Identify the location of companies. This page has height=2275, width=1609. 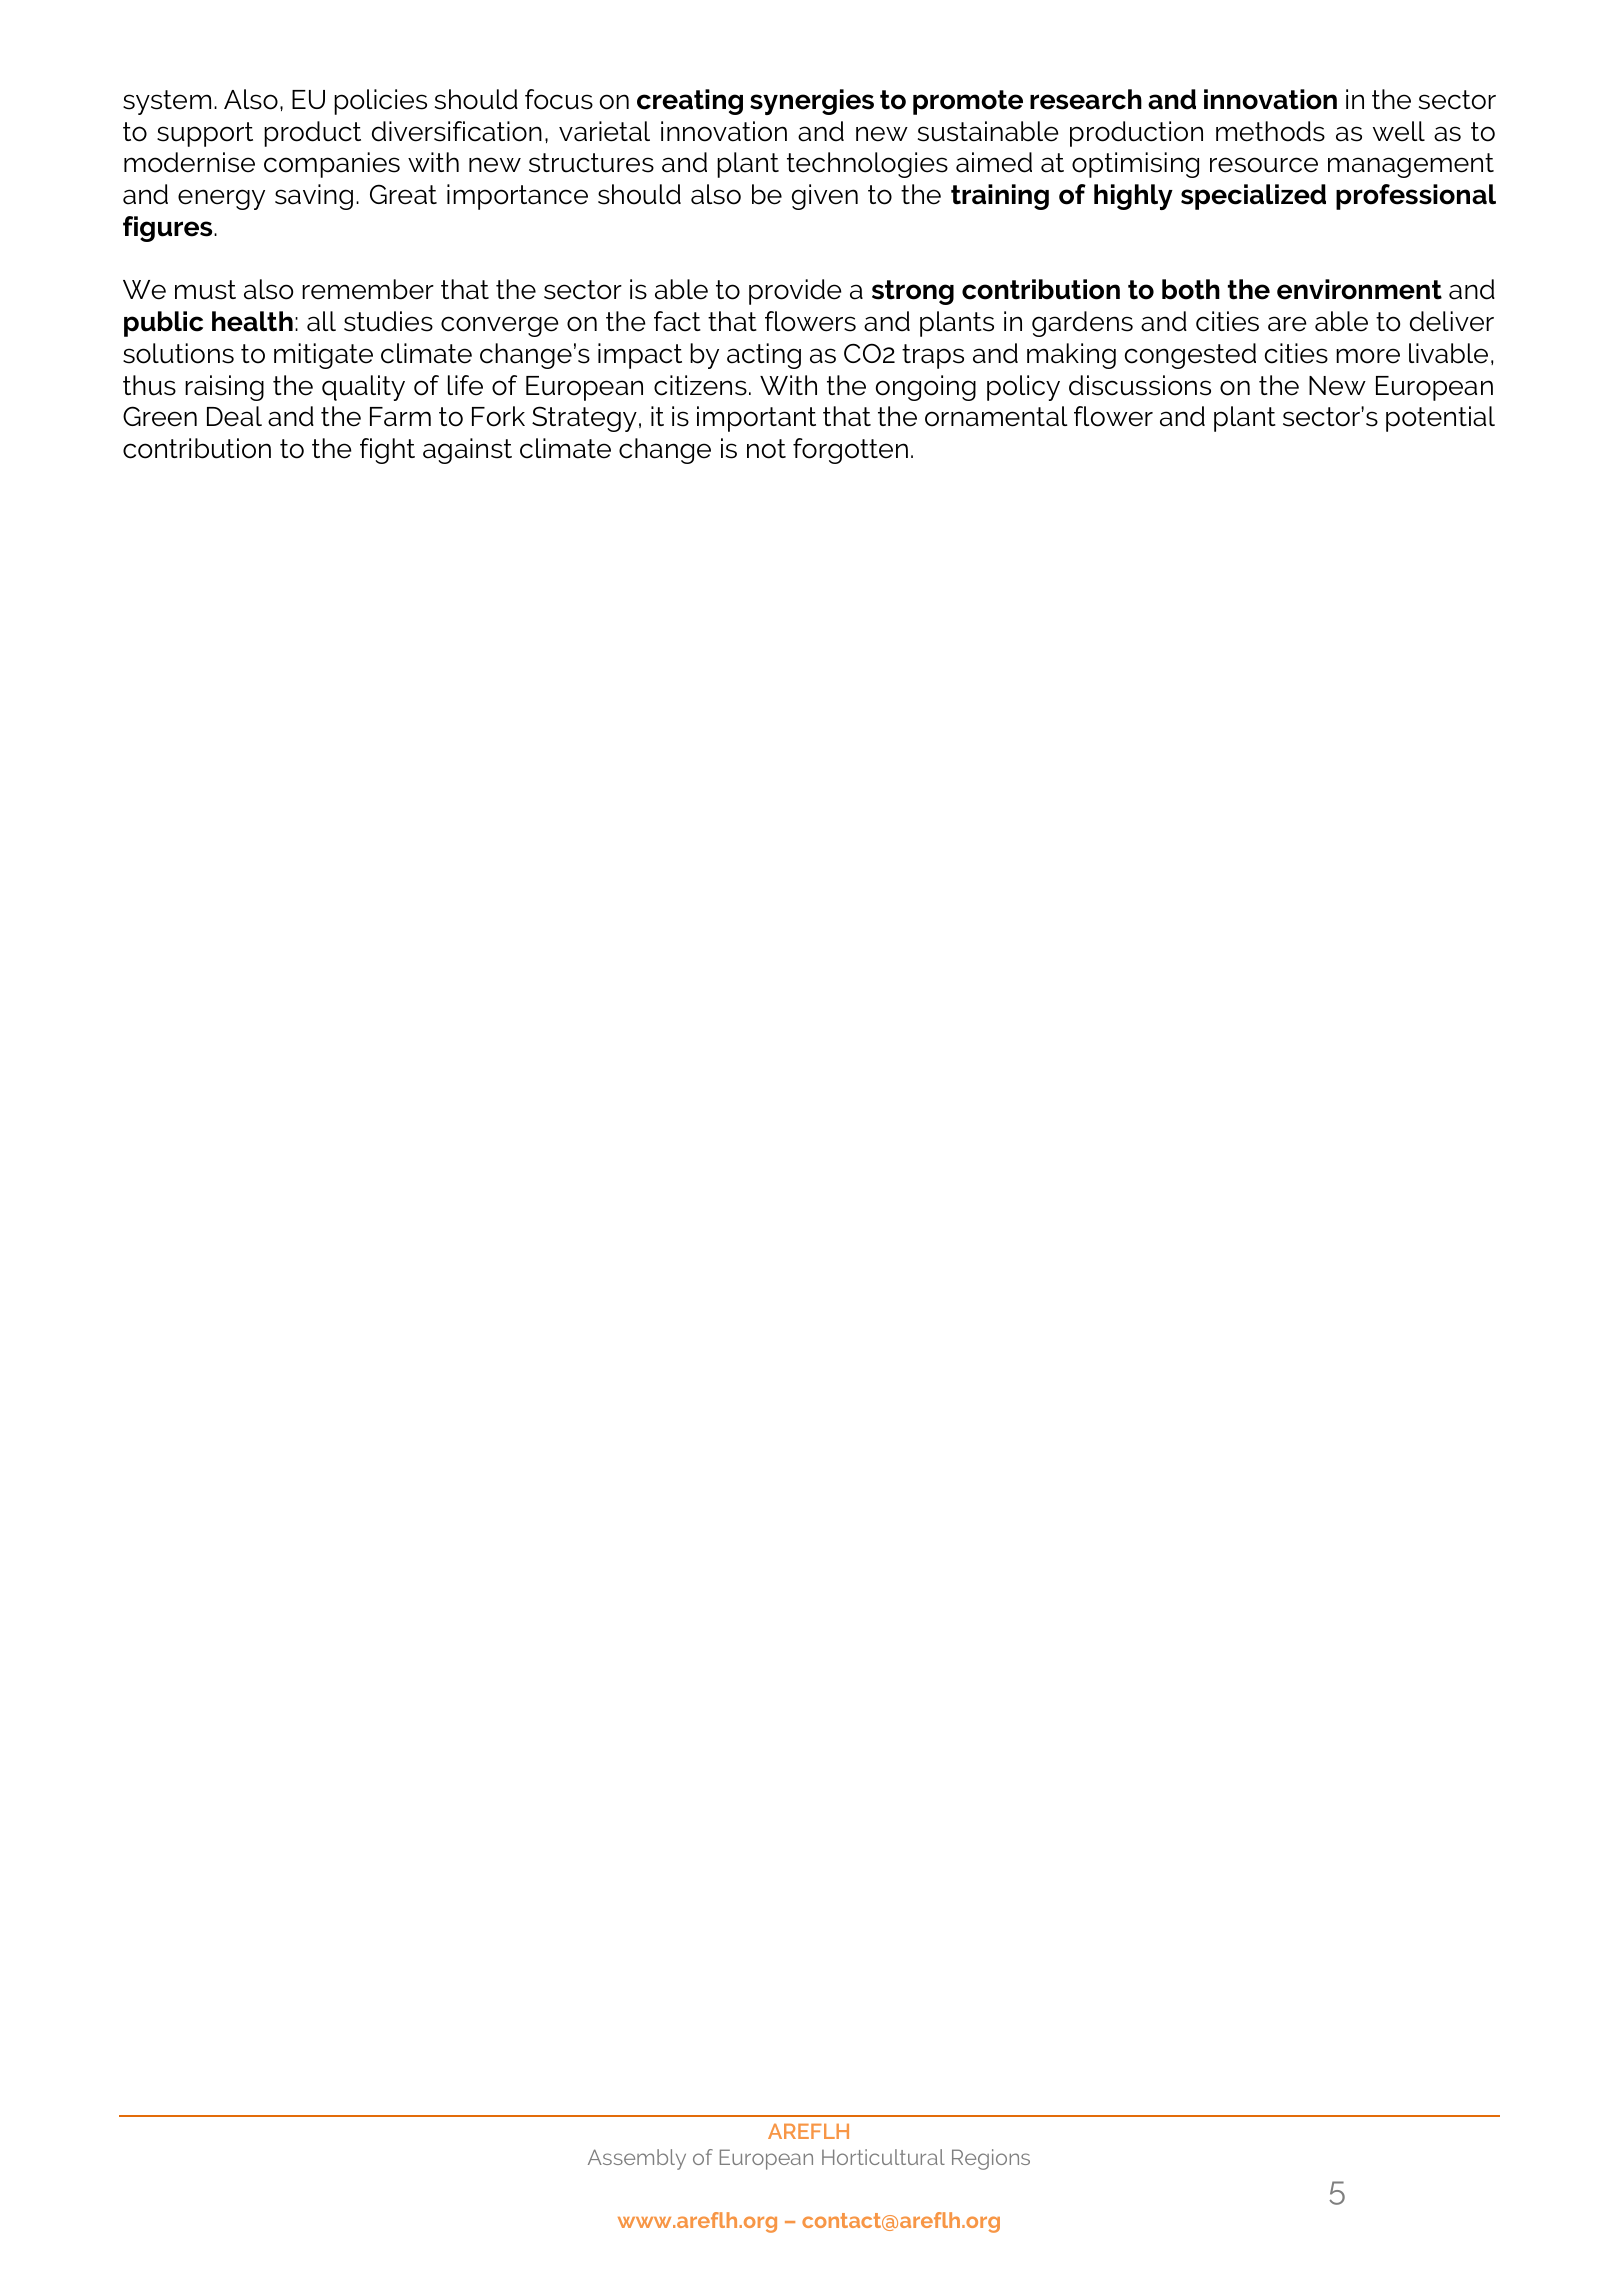
(332, 165).
